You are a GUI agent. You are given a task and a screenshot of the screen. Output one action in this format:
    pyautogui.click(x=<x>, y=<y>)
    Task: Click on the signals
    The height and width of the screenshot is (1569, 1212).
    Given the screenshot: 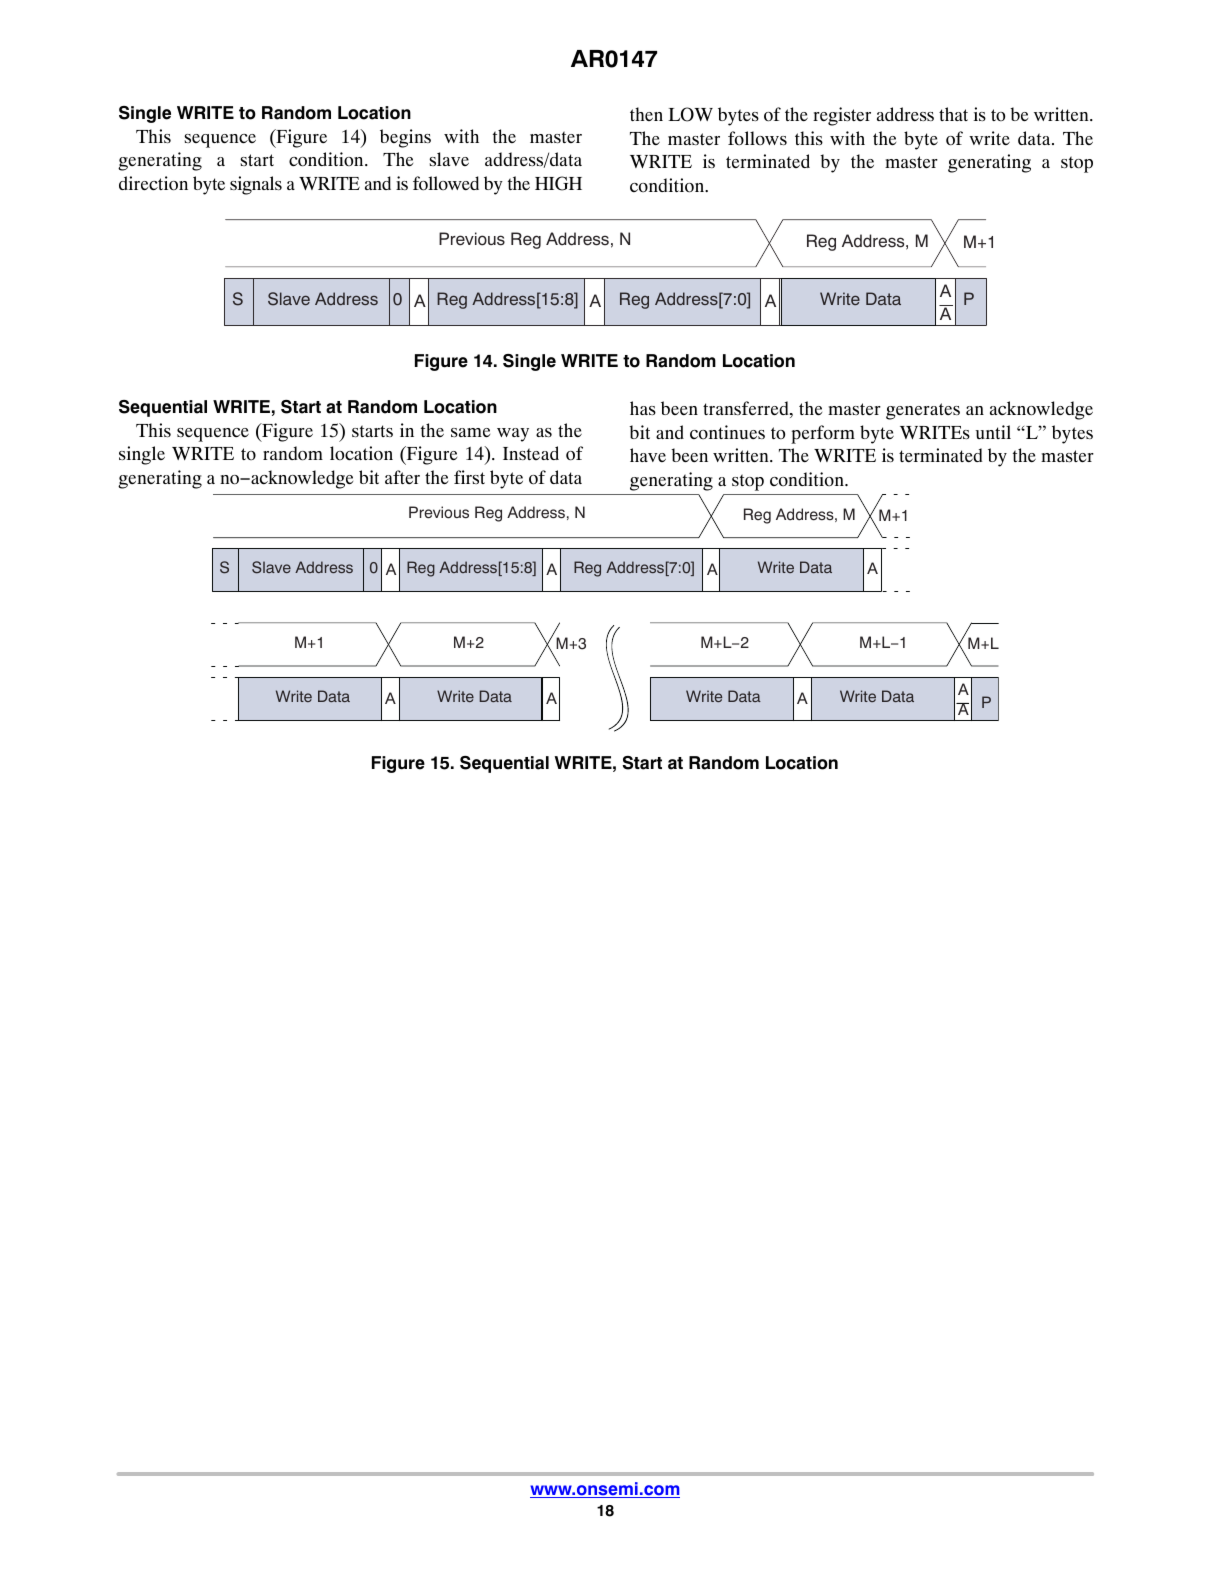 What is the action you would take?
    pyautogui.click(x=256, y=185)
